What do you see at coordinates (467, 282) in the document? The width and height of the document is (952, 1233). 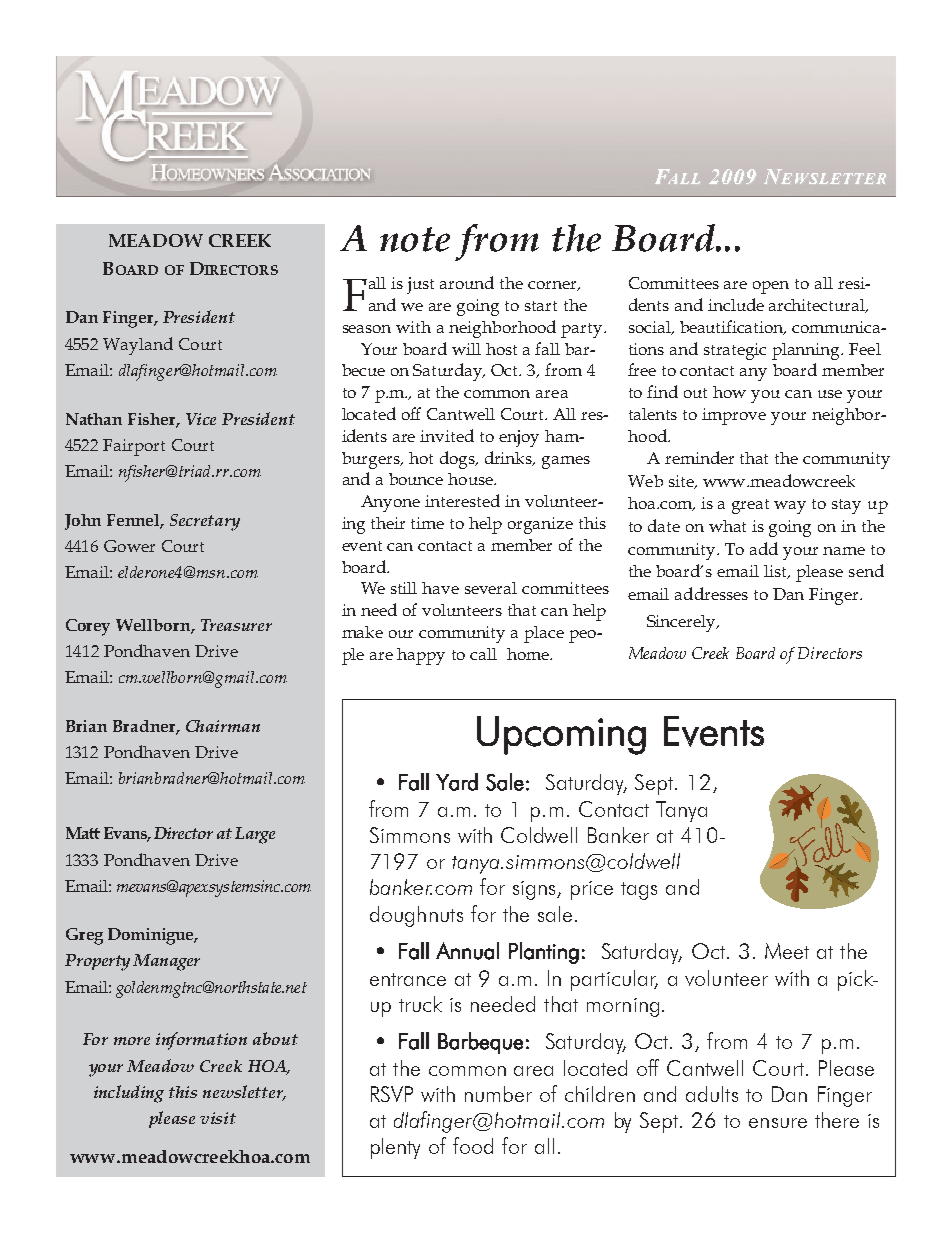 I see `around` at bounding box center [467, 282].
